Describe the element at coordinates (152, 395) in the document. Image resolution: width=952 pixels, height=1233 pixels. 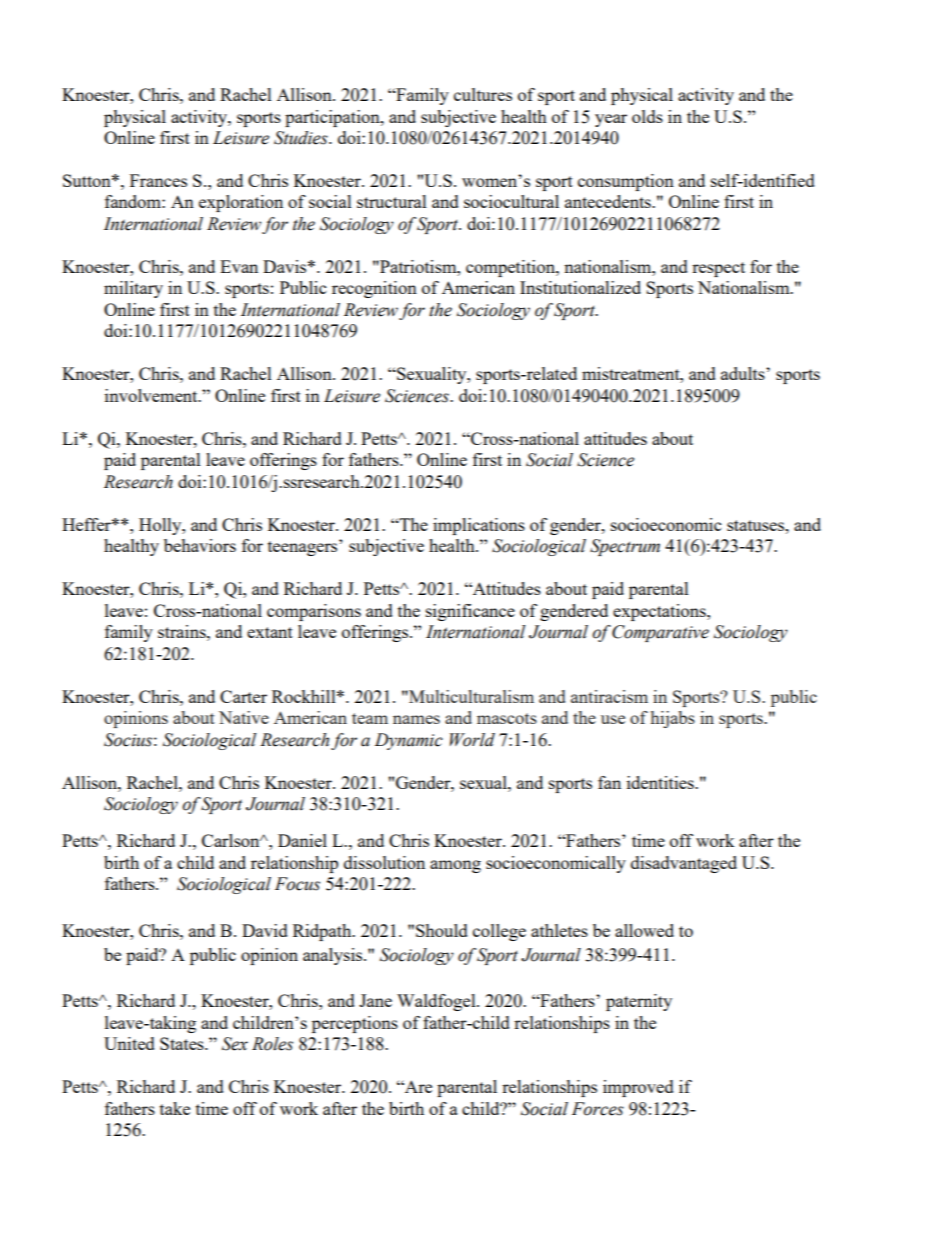
I see `involvement` at that location.
